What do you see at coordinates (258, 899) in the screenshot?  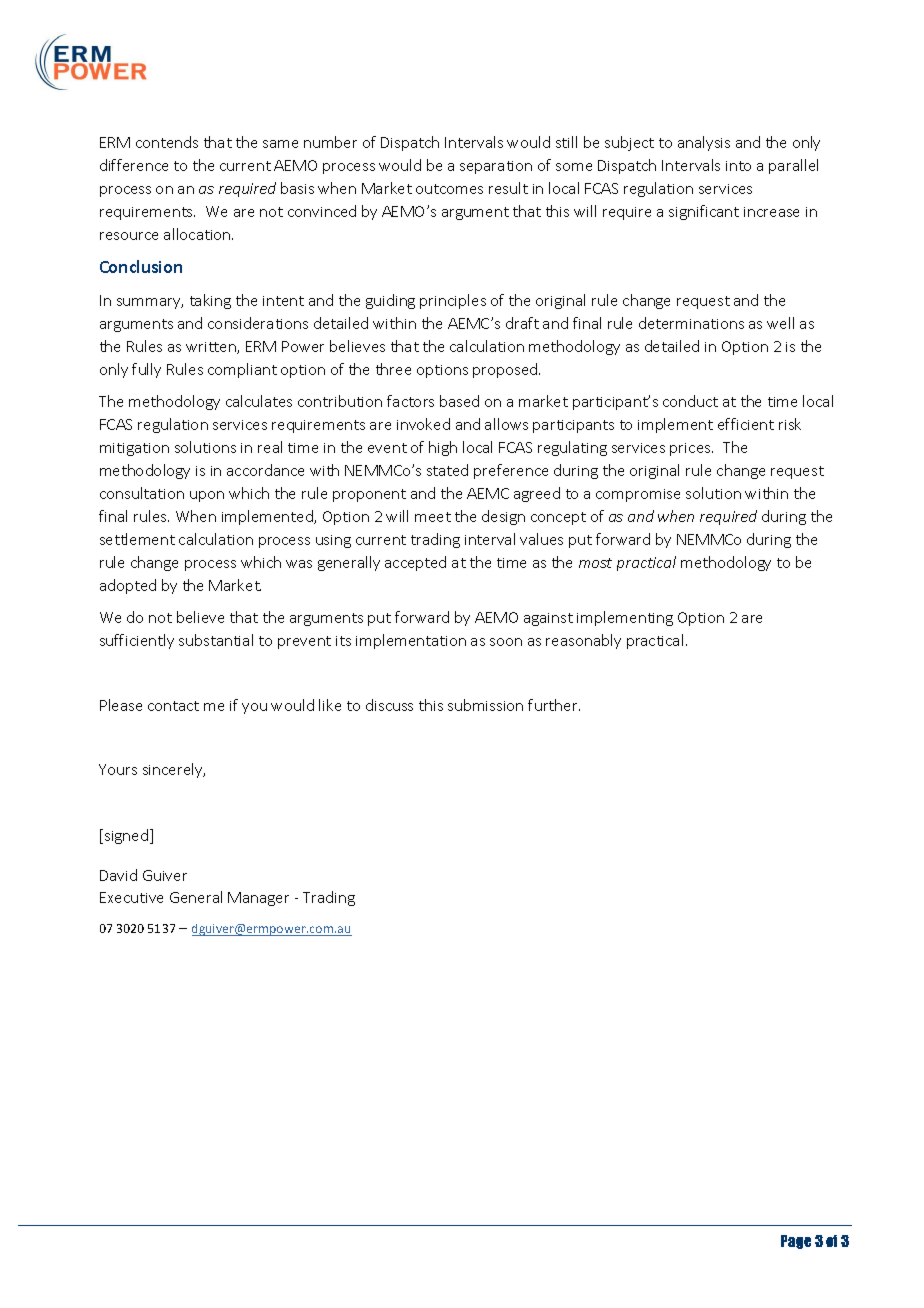 I see `Manager` at bounding box center [258, 899].
